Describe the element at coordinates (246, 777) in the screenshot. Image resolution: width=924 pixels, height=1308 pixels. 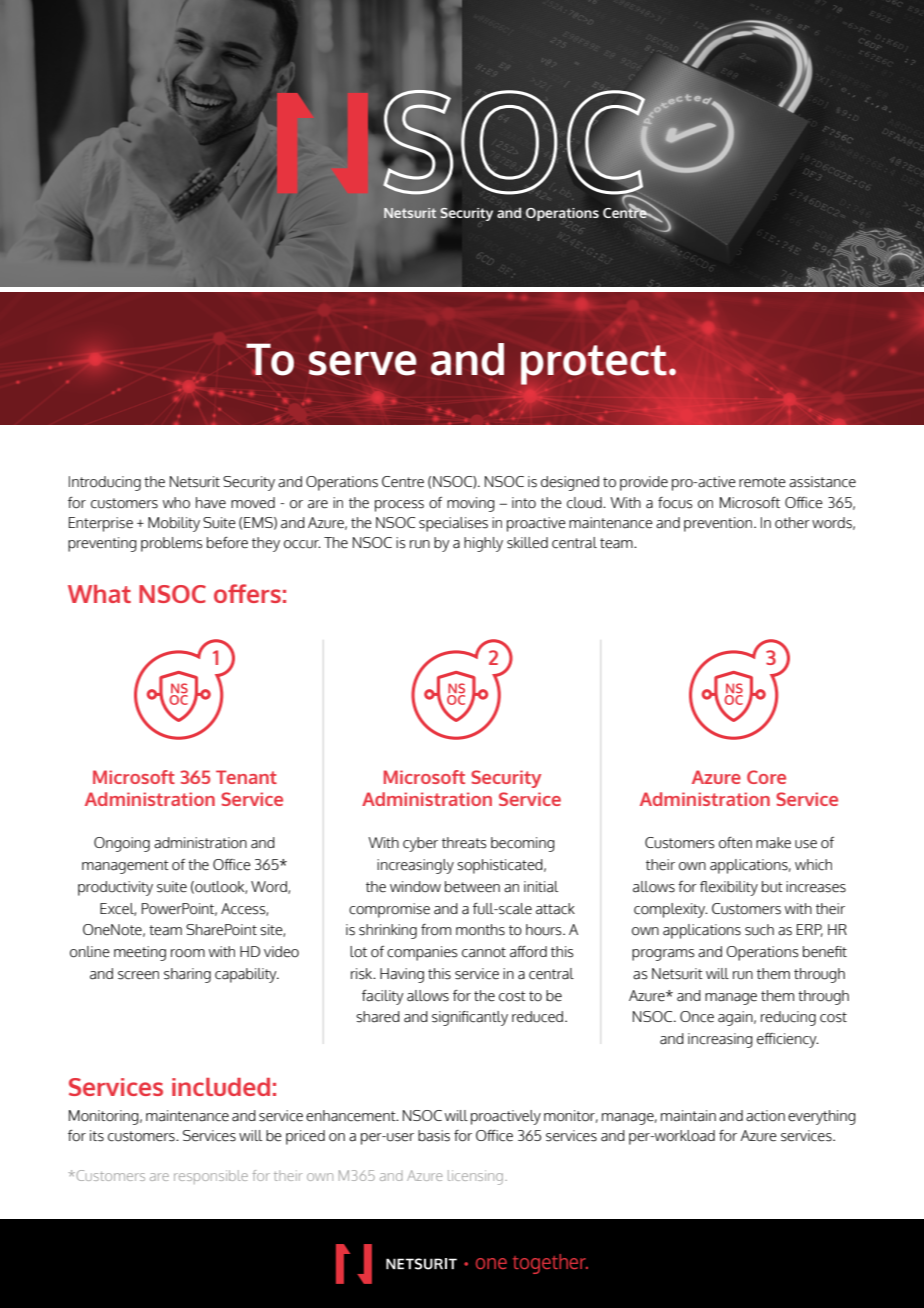
I see `Tenant` at that location.
